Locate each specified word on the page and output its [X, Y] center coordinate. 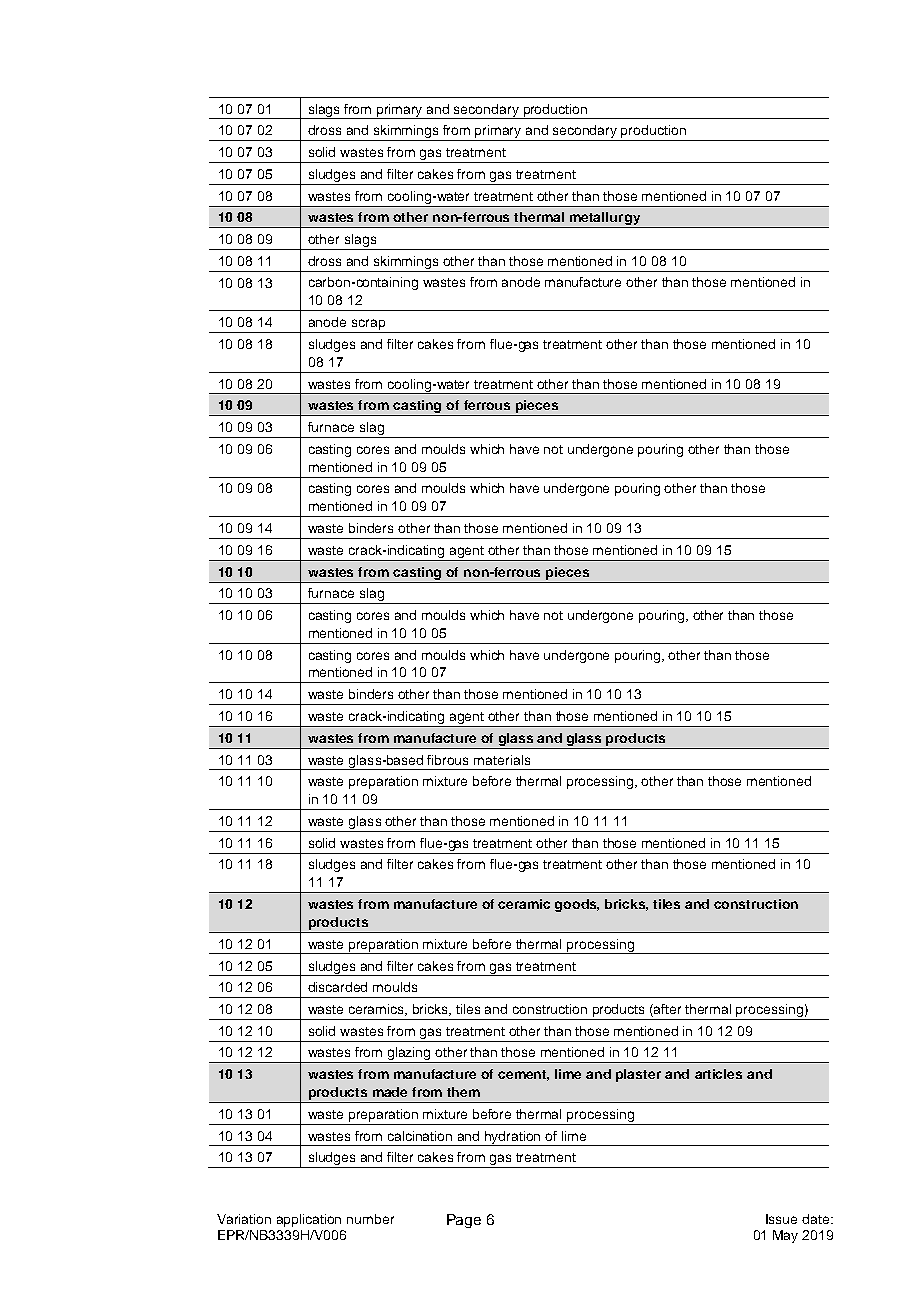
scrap [368, 326]
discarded [337, 987]
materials [502, 760]
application [309, 1220]
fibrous [447, 760]
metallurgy [605, 220]
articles [718, 1074]
